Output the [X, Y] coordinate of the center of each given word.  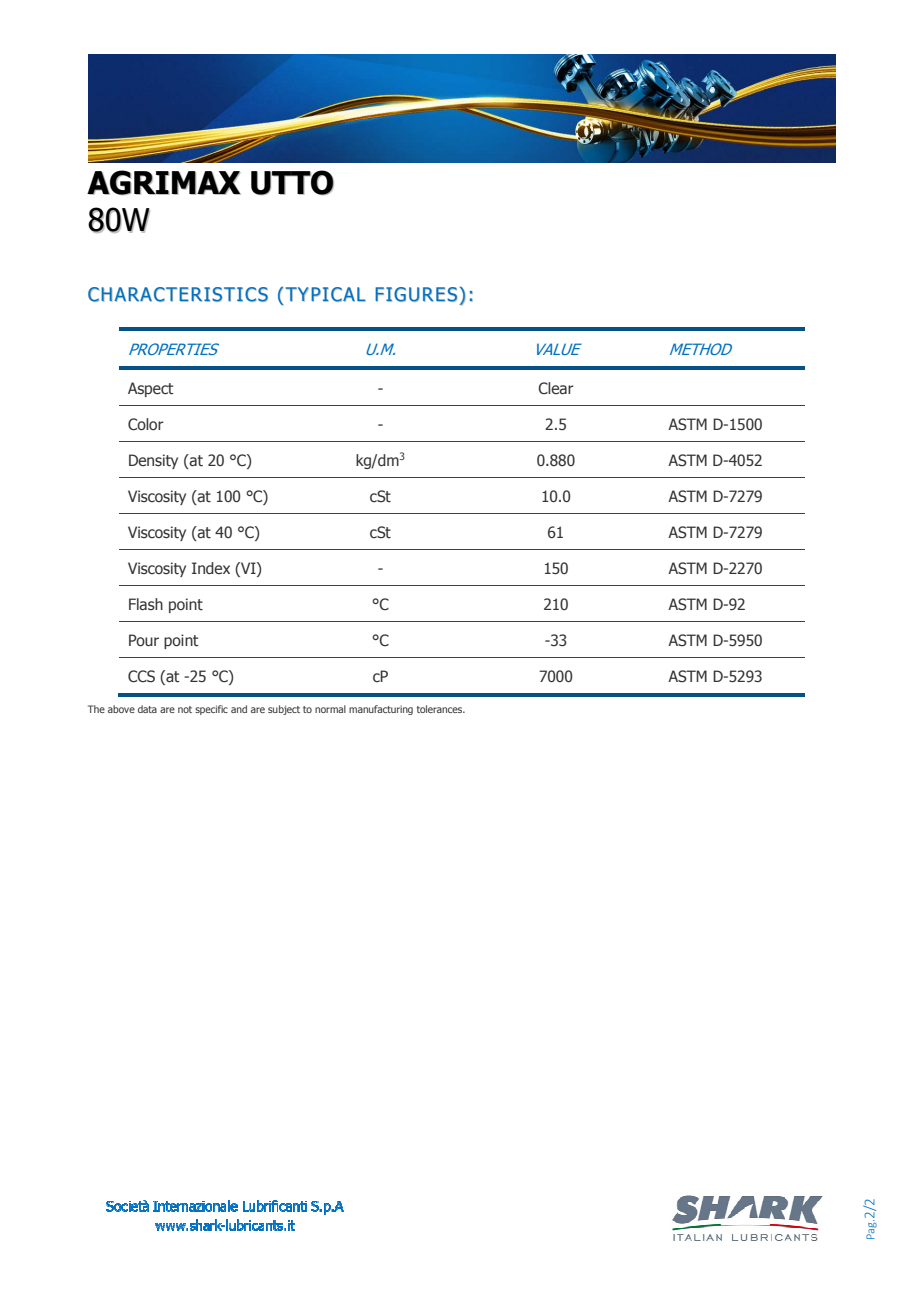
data [147, 709]
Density [153, 461]
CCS [141, 676]
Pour [144, 640]
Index [211, 568]
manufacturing [381, 710]
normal [330, 709]
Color [146, 424]
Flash [146, 604]
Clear [556, 388]
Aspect [151, 389]
